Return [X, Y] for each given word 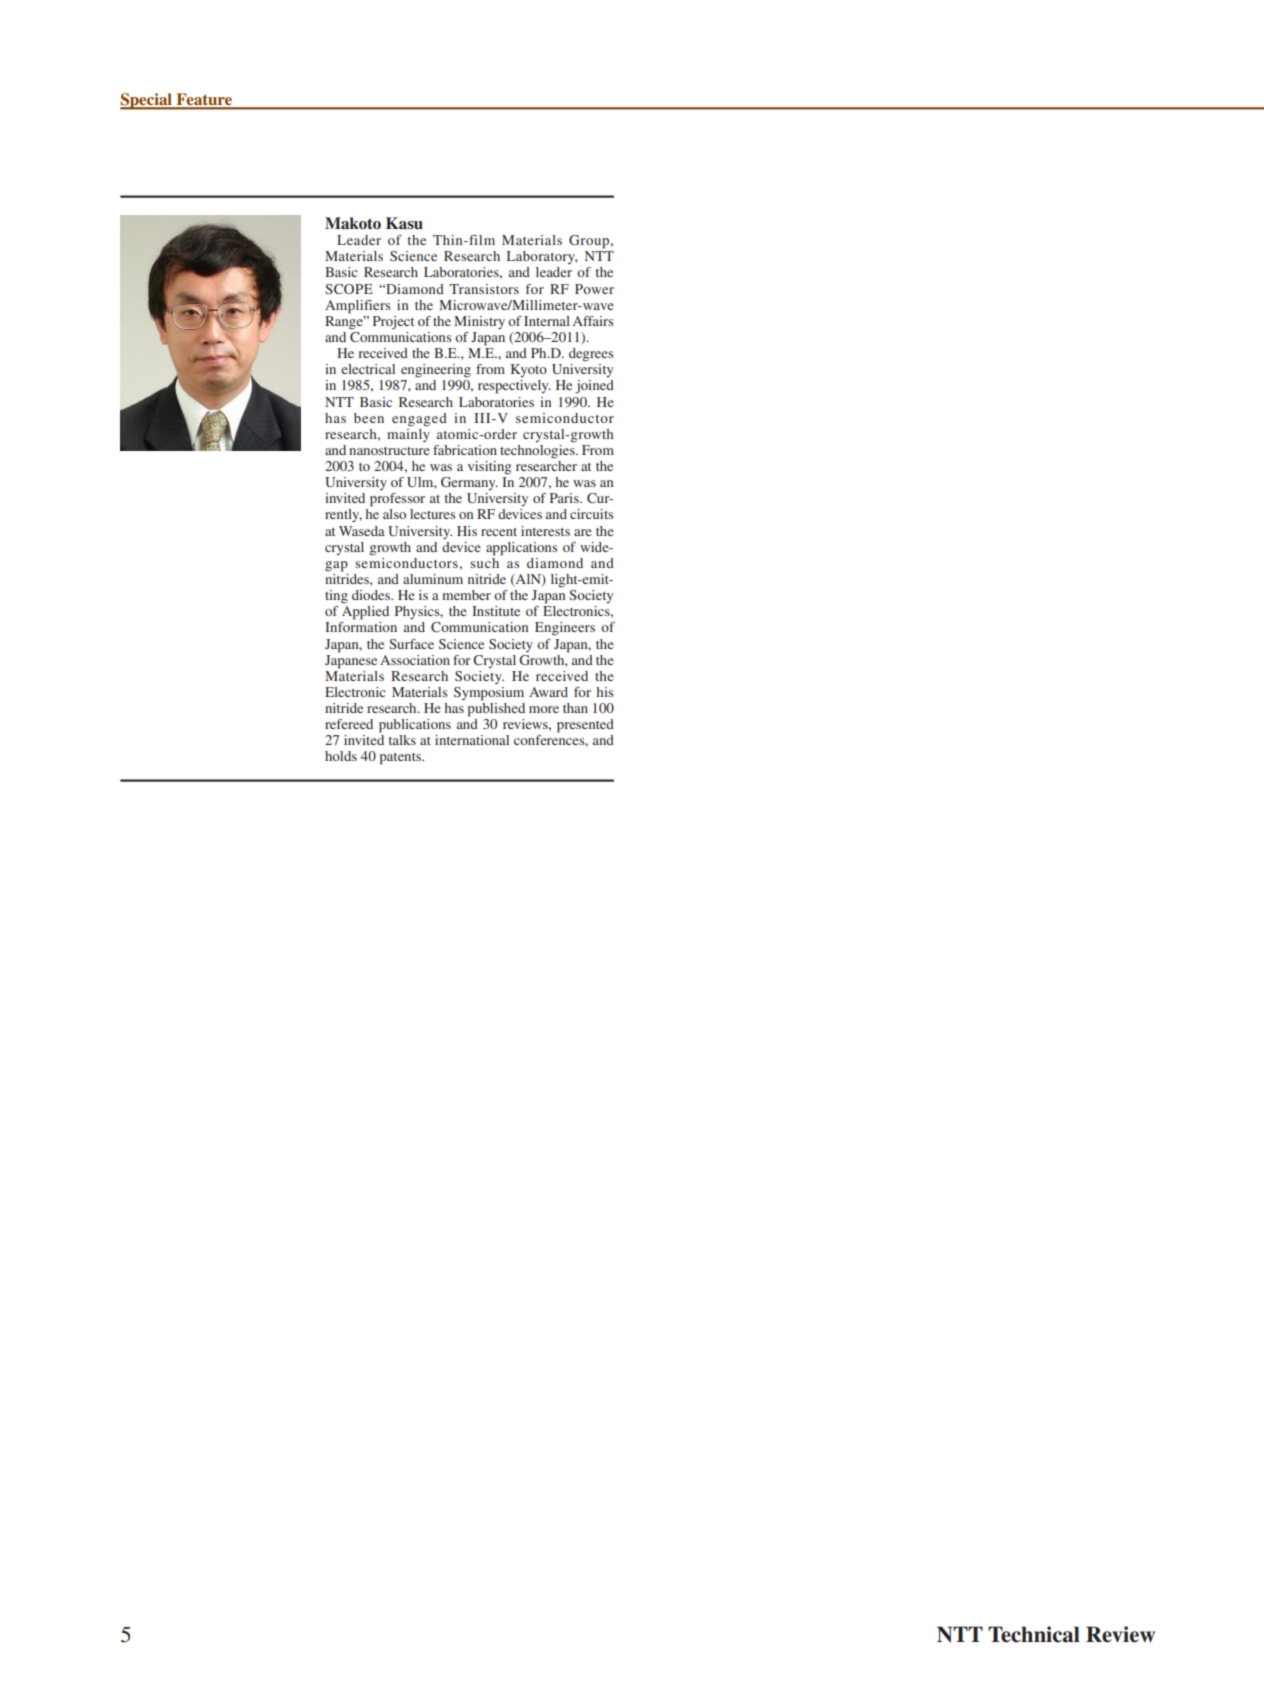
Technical [1034, 1634]
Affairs [593, 321]
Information [361, 627]
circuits [592, 514]
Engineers [565, 629]
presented [585, 726]
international [472, 740]
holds [341, 756]
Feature [204, 100]
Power [594, 289]
